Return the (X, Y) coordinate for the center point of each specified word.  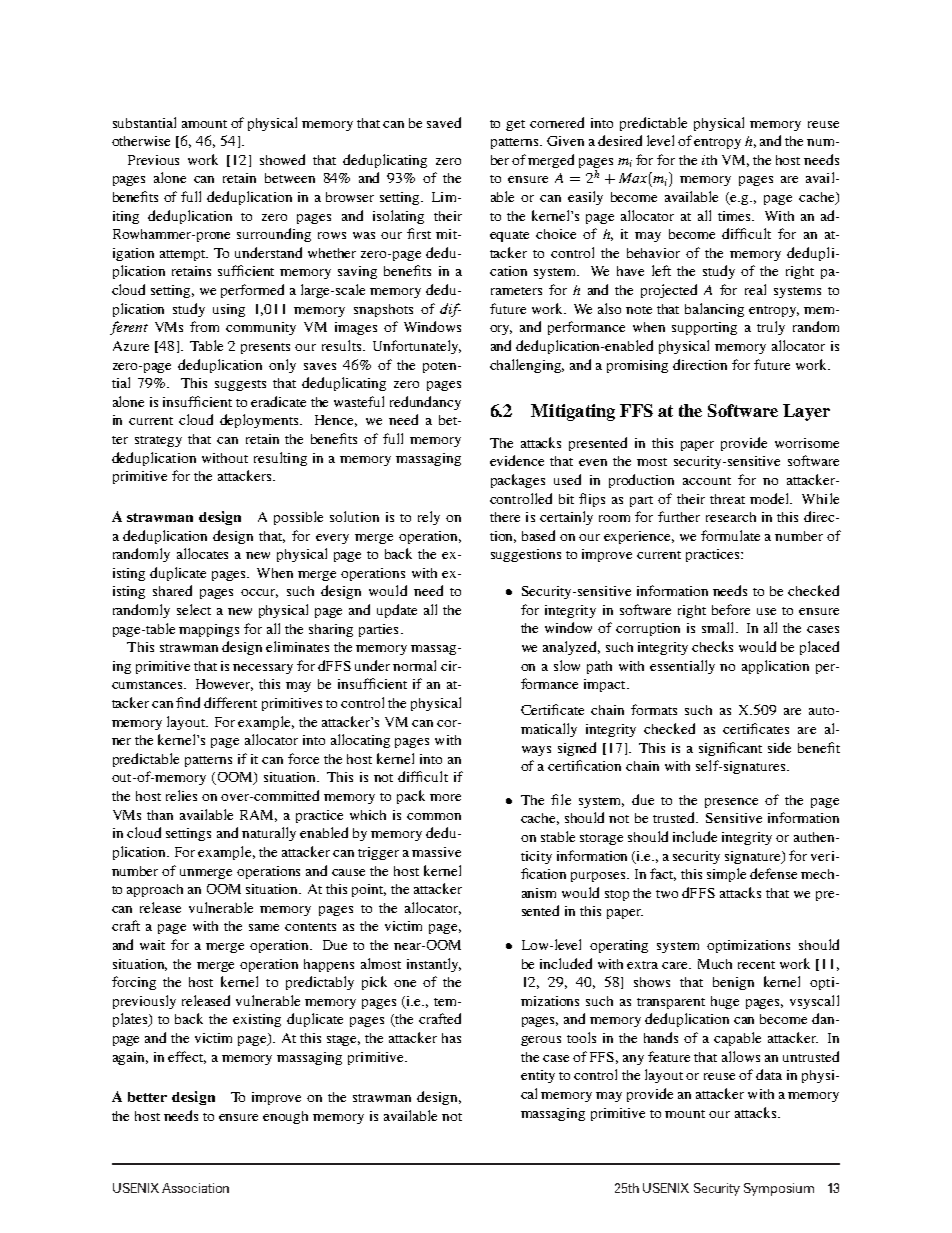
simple (726, 875)
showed (282, 159)
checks (712, 646)
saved (444, 122)
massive (436, 852)
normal (414, 665)
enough (285, 1117)
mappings (209, 630)
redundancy (425, 403)
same (264, 927)
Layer (806, 412)
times (735, 216)
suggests (240, 385)
